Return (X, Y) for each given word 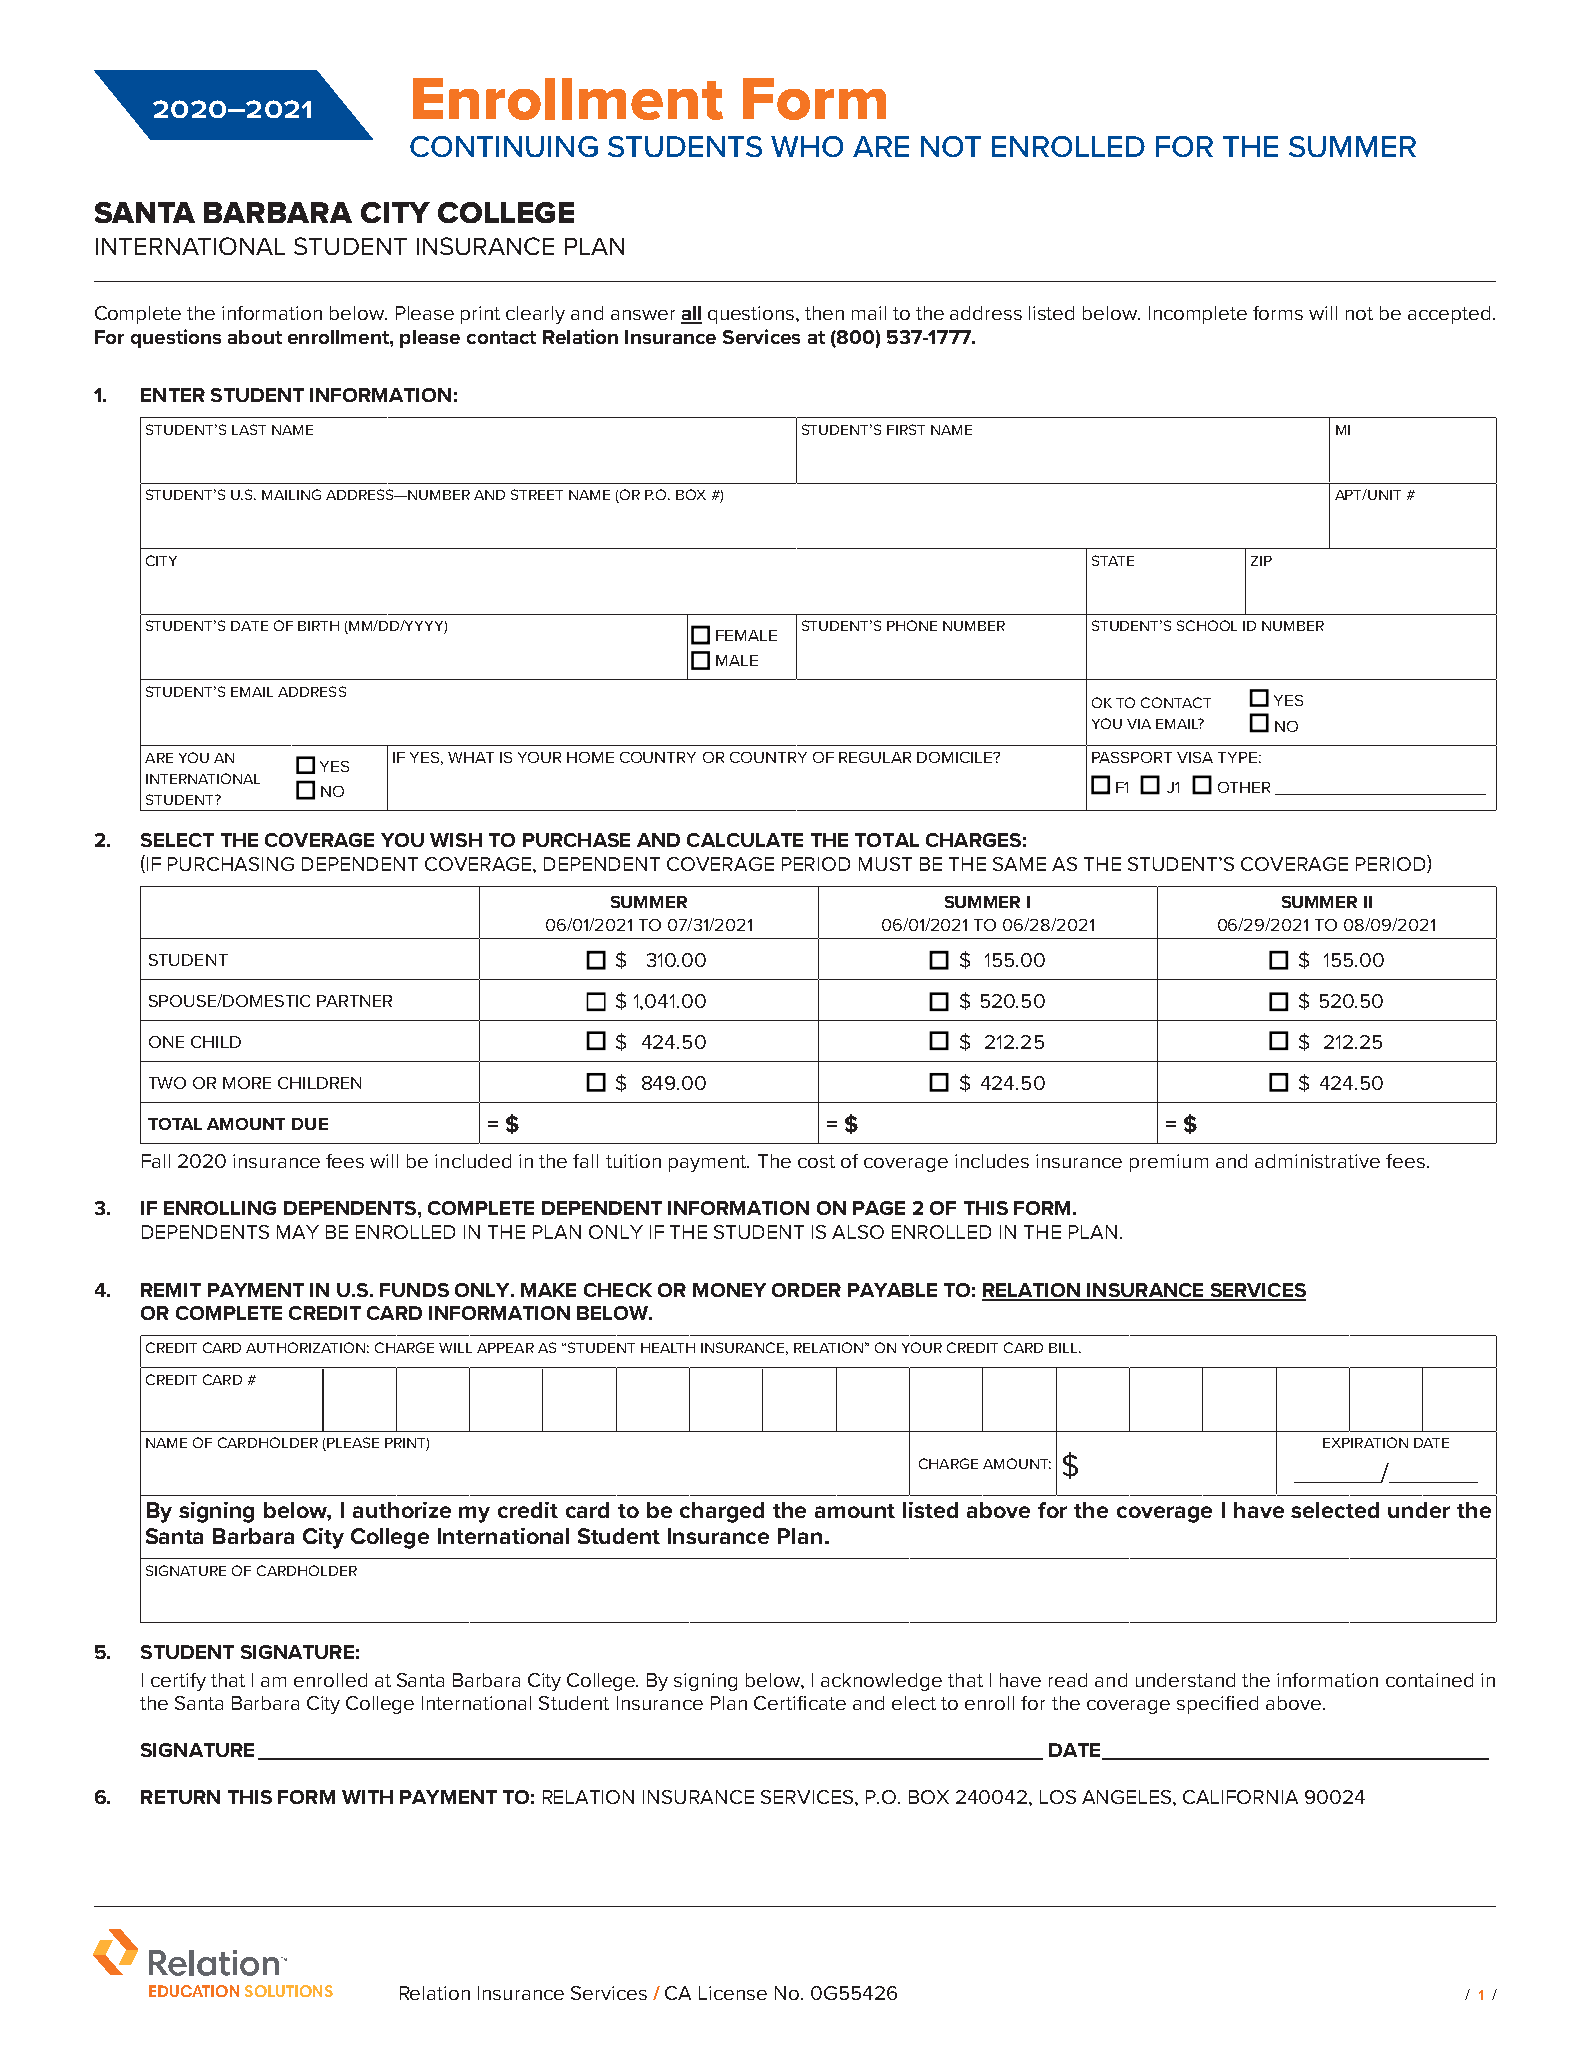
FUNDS (414, 1290)
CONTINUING (504, 146)
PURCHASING (231, 864)
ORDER (806, 1290)
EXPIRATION (1365, 1442)
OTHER (1244, 787)
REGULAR (875, 757)
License (733, 1993)
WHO (807, 146)
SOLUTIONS (289, 1991)
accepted (1449, 315)
